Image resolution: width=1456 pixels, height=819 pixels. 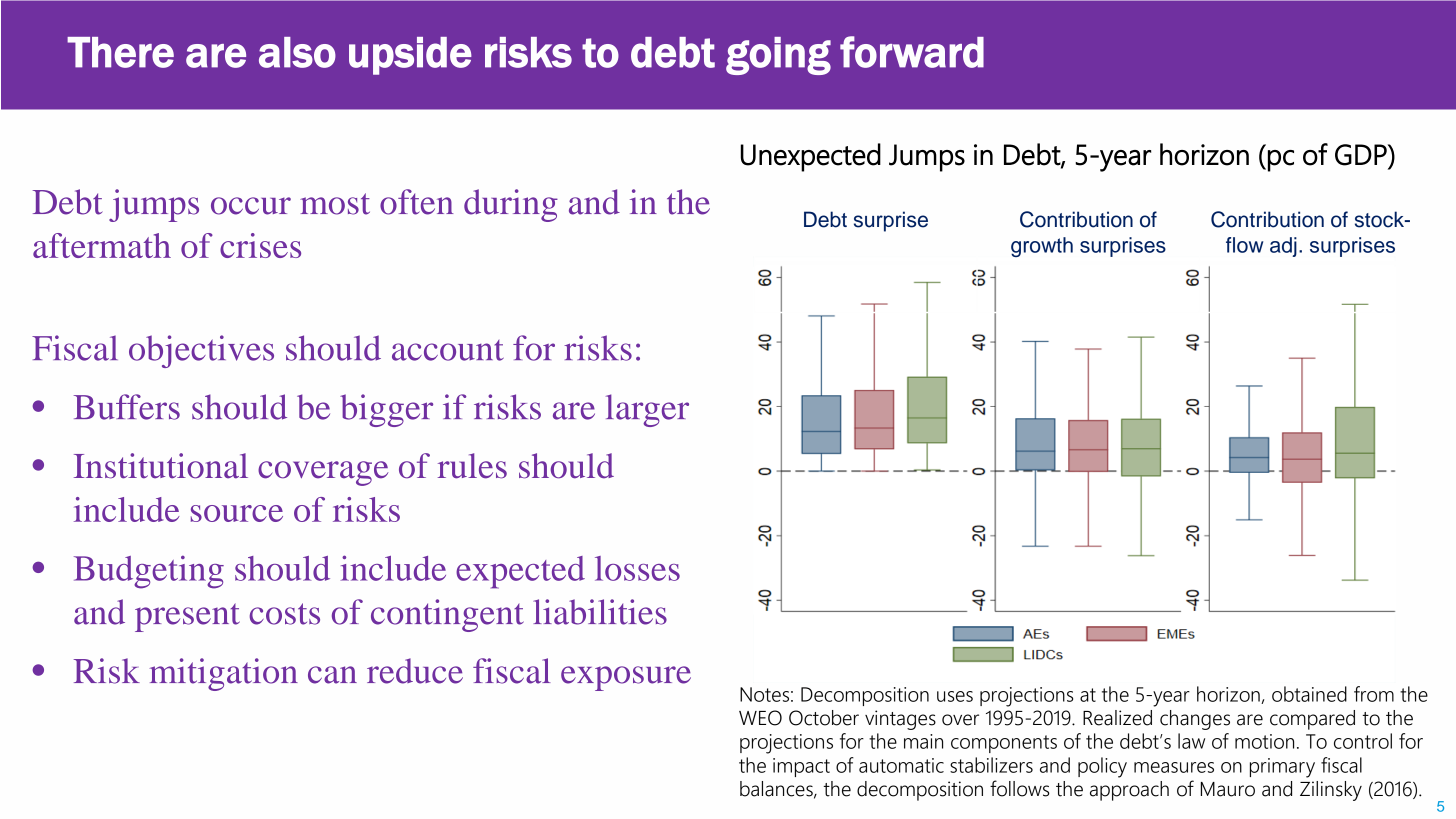 I want to click on mitigation, so click(x=223, y=674).
